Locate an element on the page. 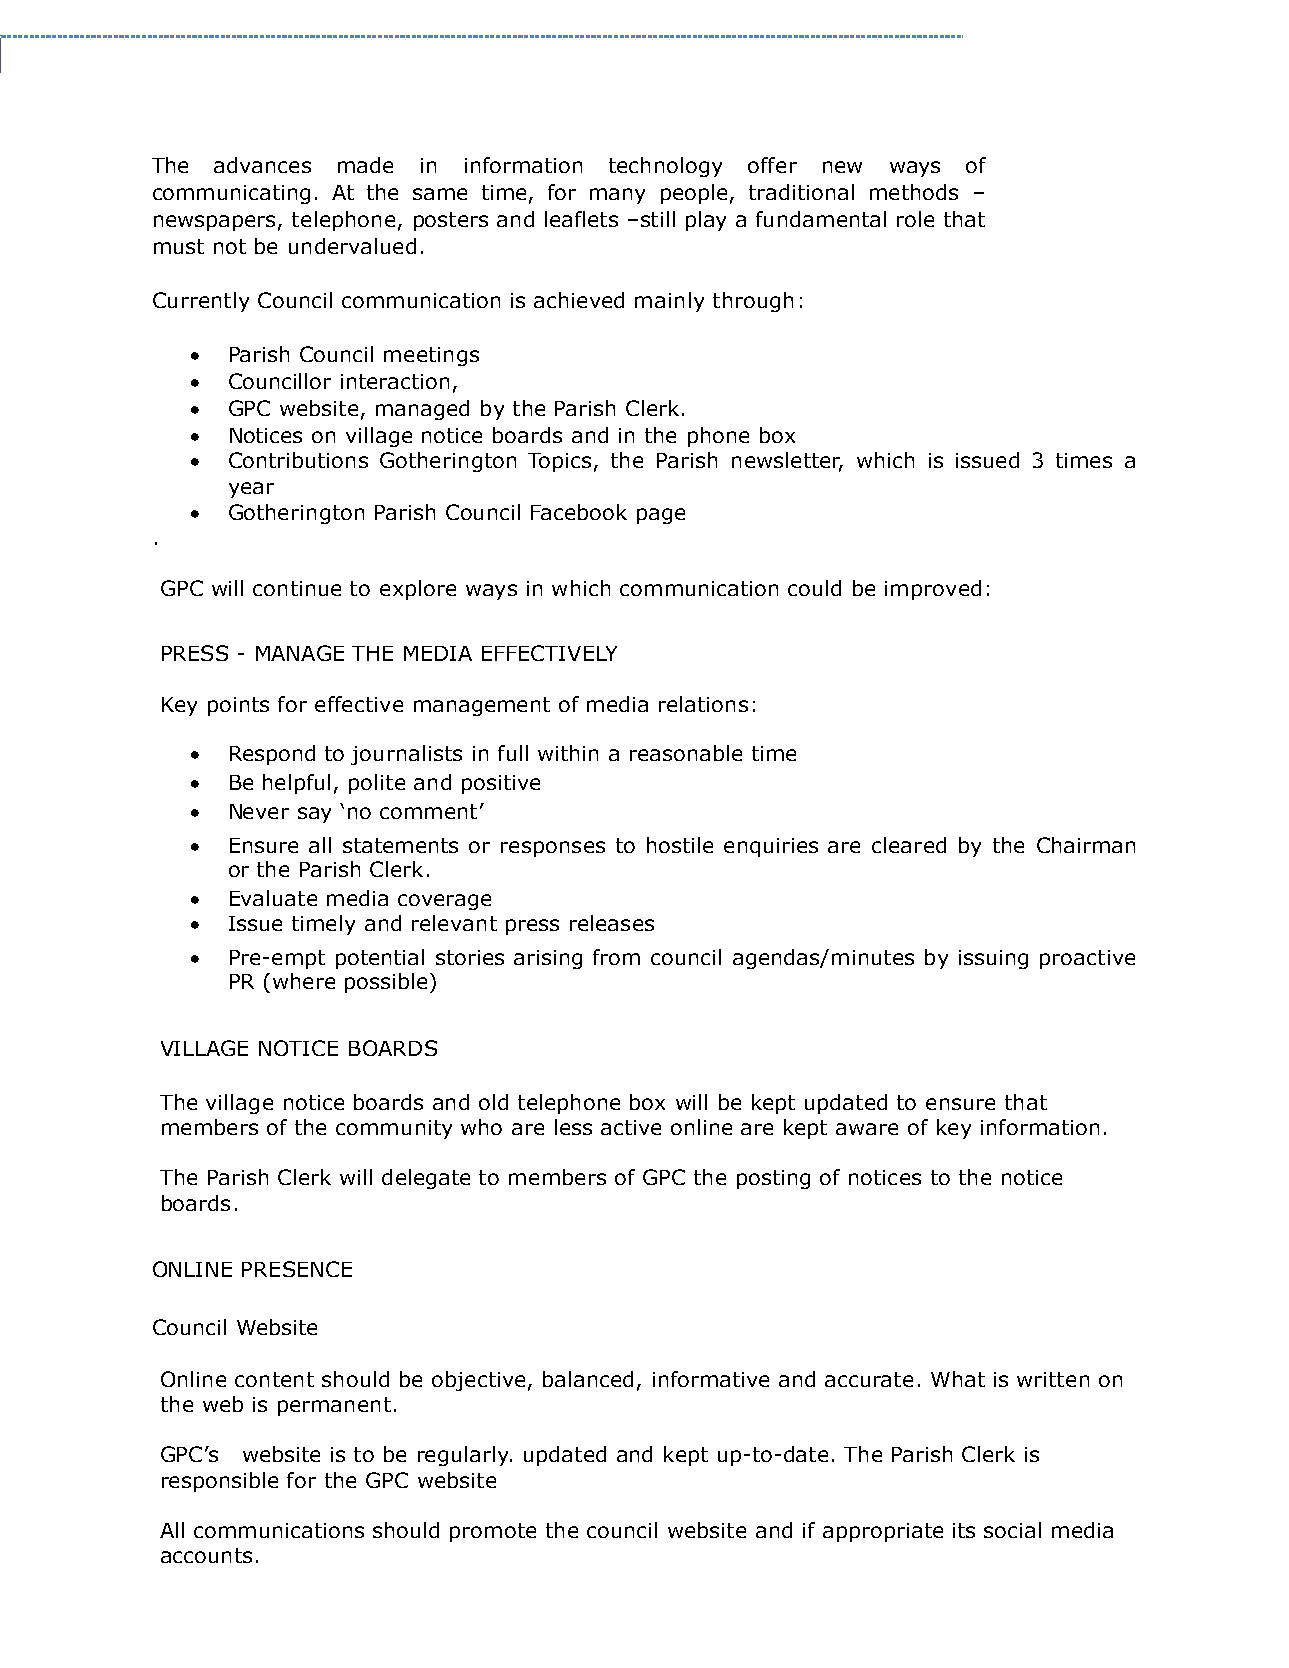 Image resolution: width=1289 pixels, height=1668 pixels. many is located at coordinates (617, 196).
